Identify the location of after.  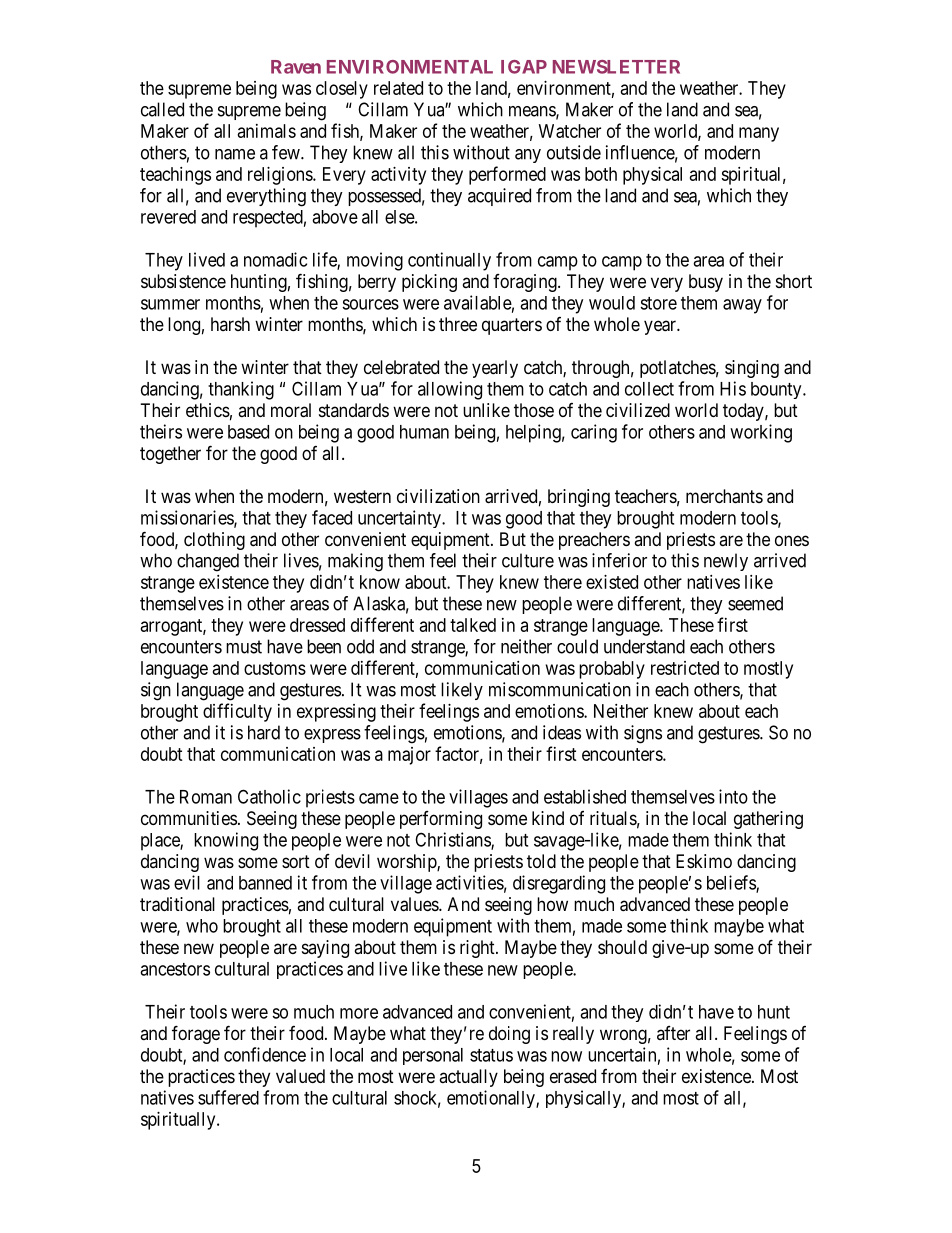
(673, 1033).
